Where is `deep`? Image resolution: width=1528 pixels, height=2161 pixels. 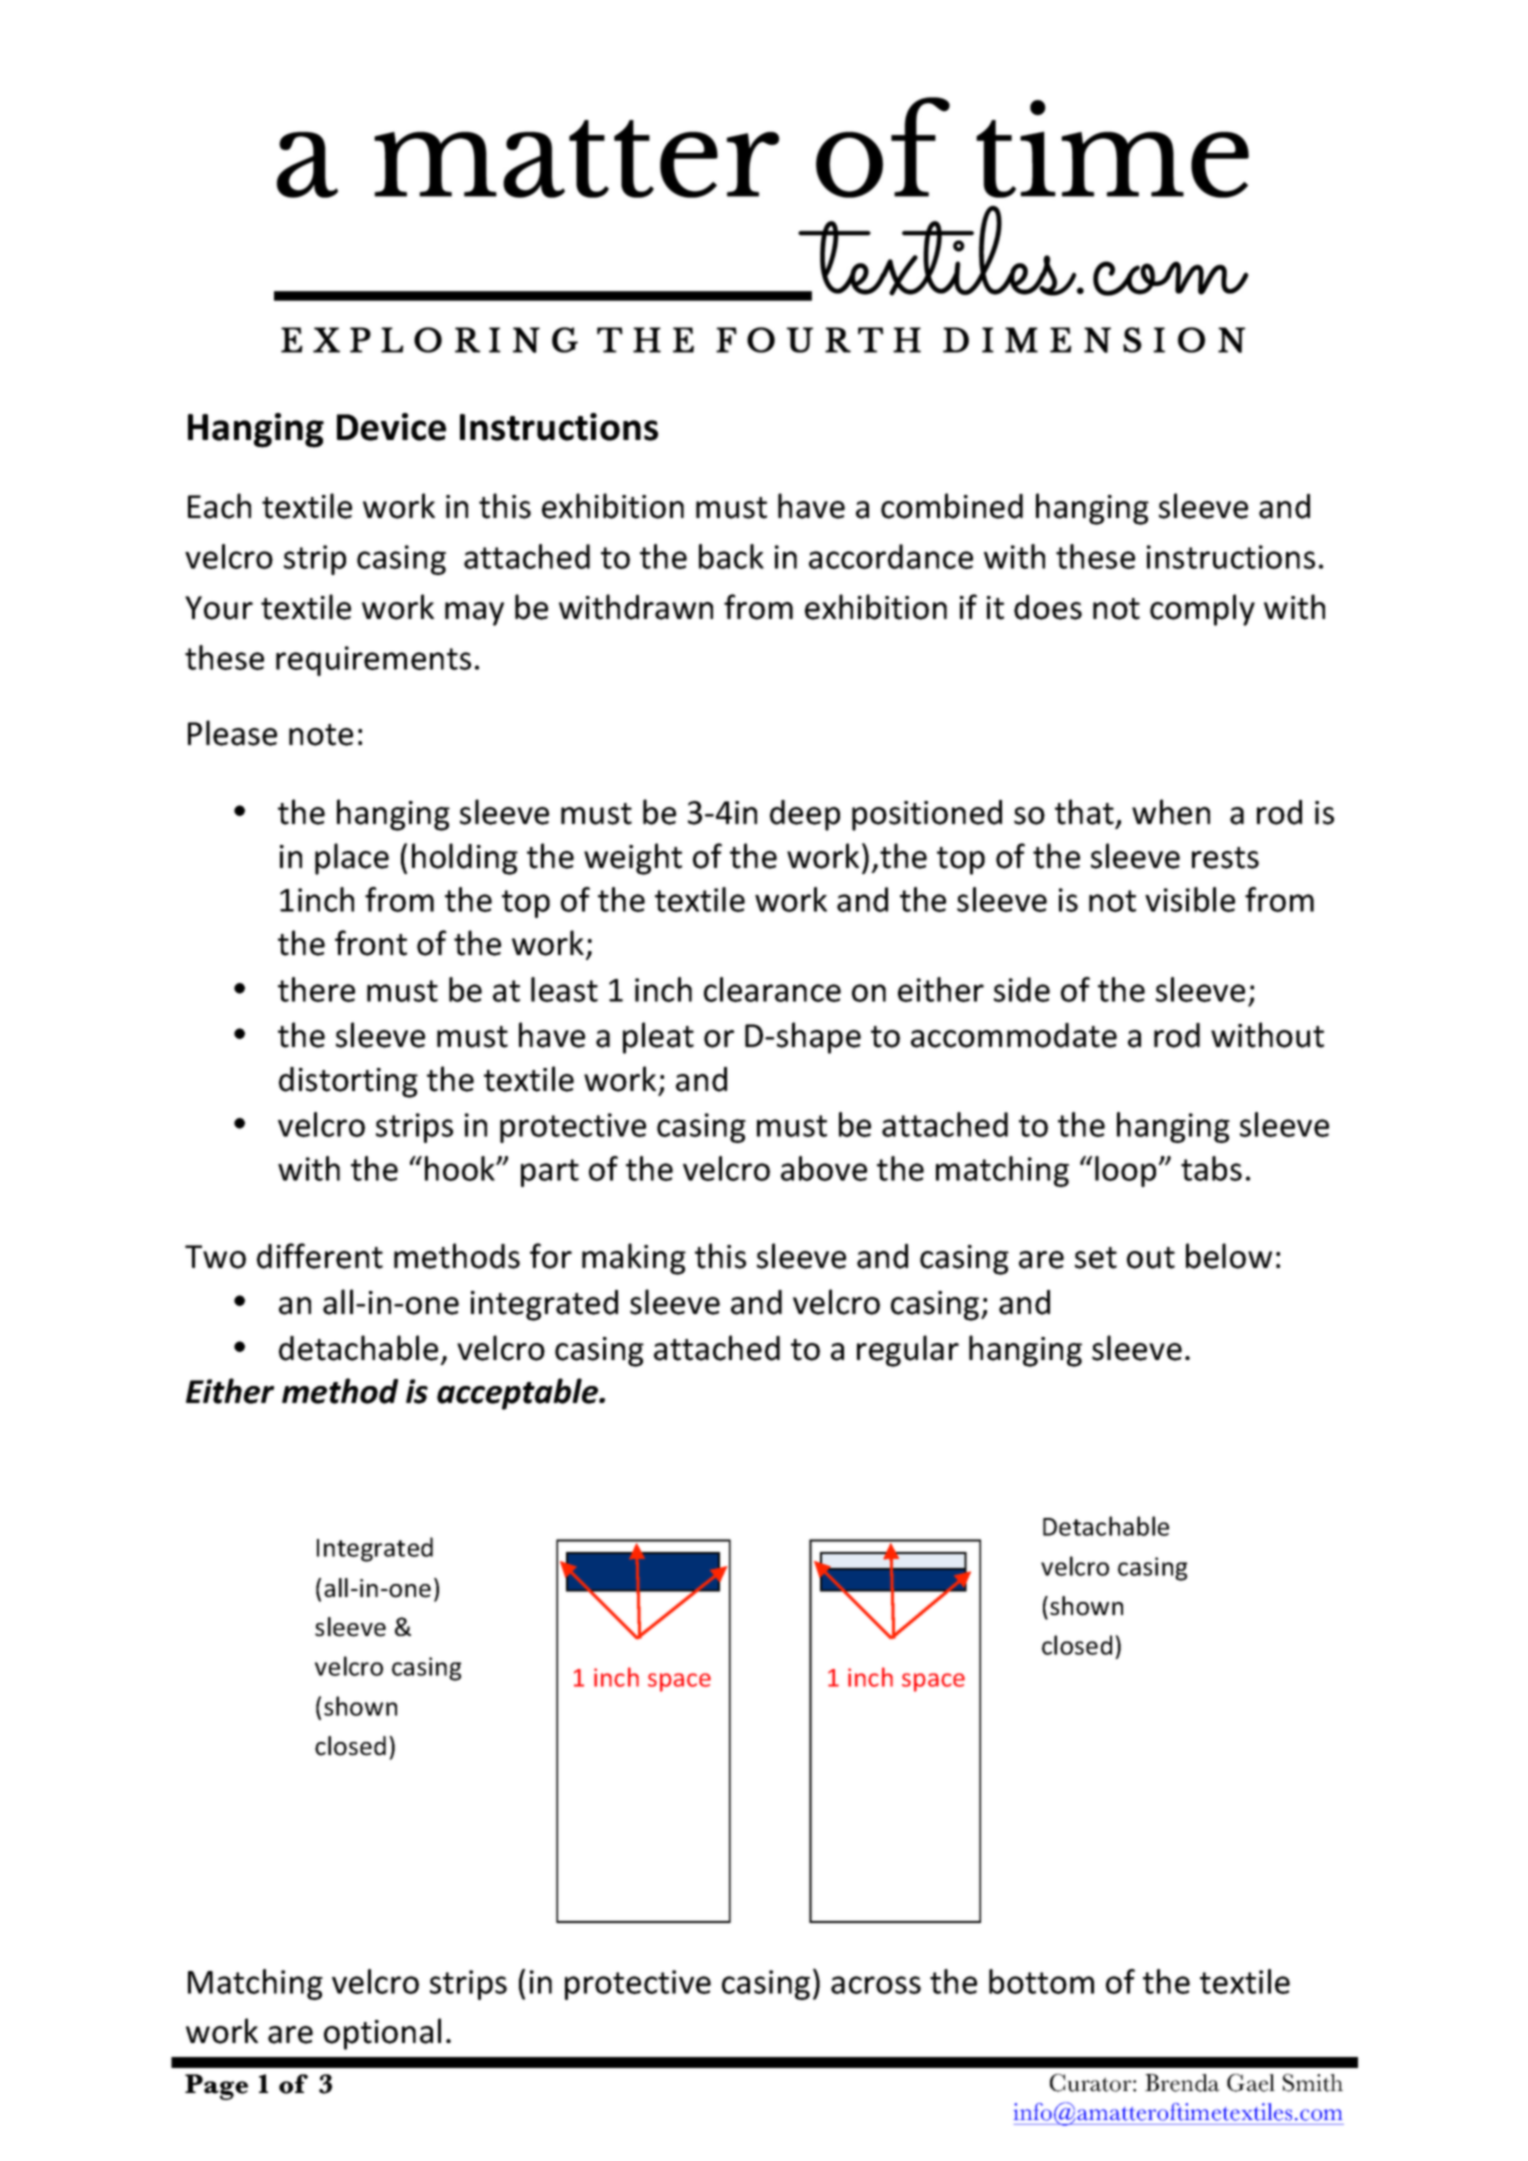 deep is located at coordinates (805, 815).
